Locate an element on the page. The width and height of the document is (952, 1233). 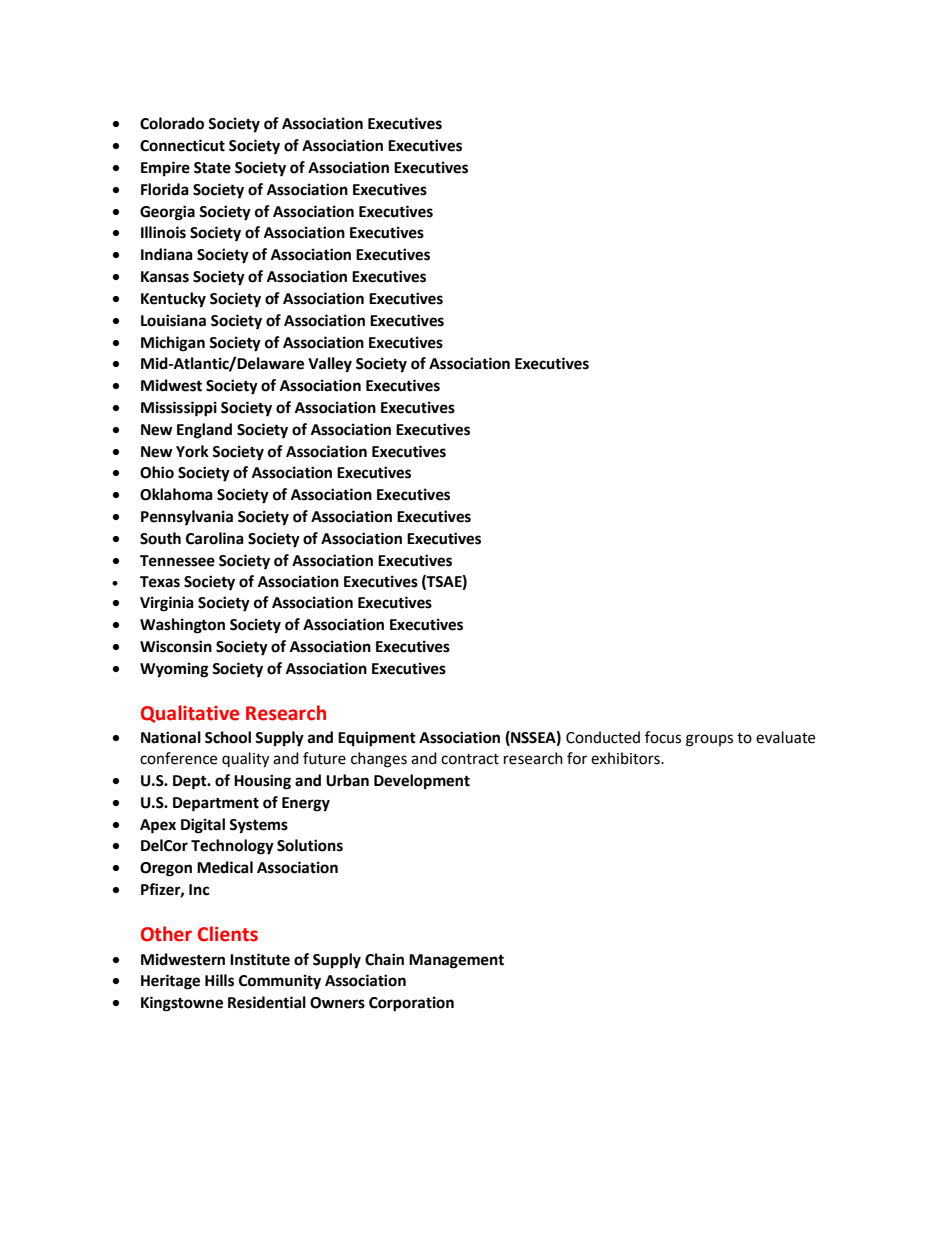
quality is located at coordinates (245, 760).
